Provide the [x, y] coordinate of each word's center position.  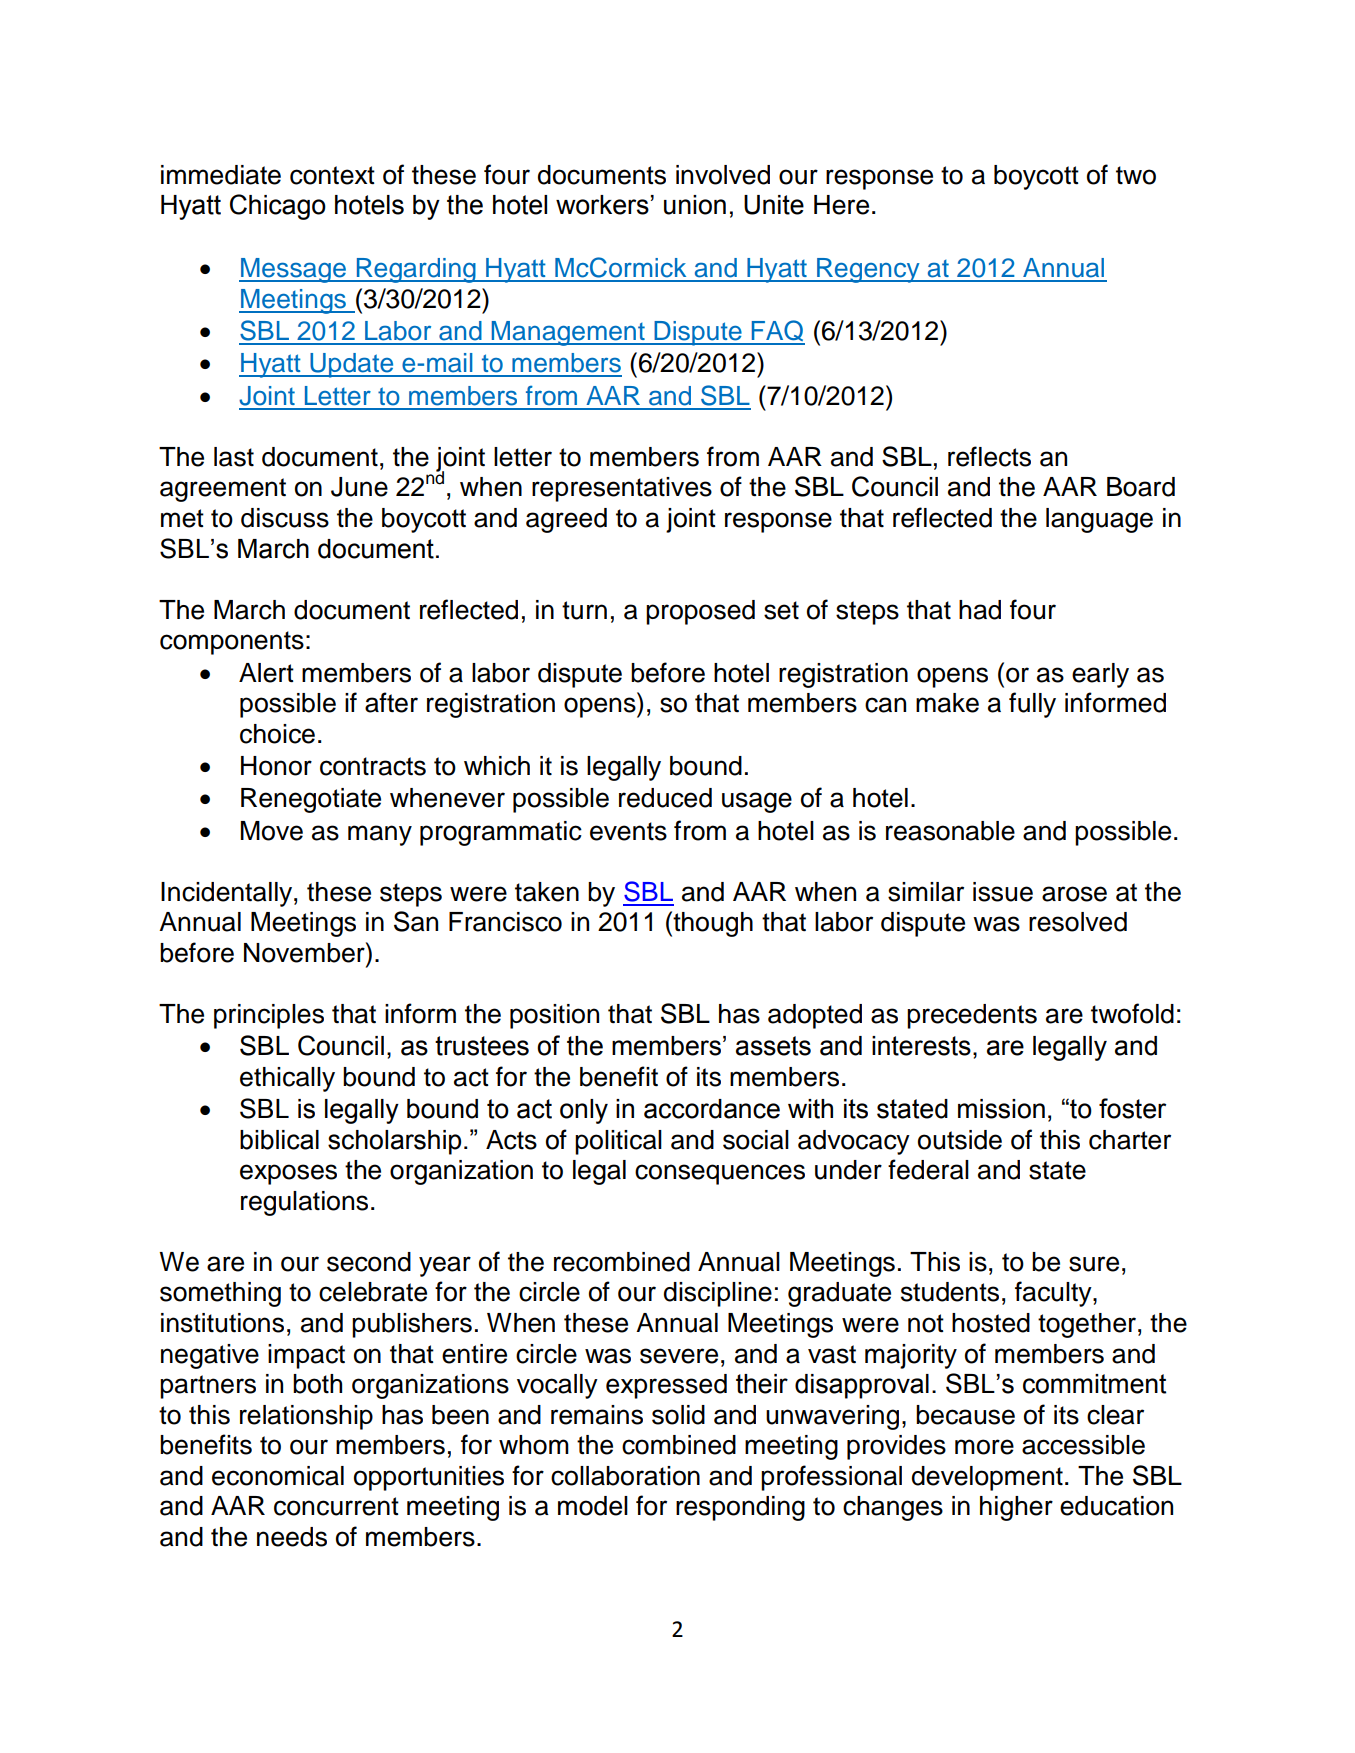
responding [740, 1508]
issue [1003, 892]
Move [272, 831]
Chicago [278, 207]
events [628, 831]
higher [1016, 1508]
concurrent [336, 1506]
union [695, 205]
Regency [868, 270]
